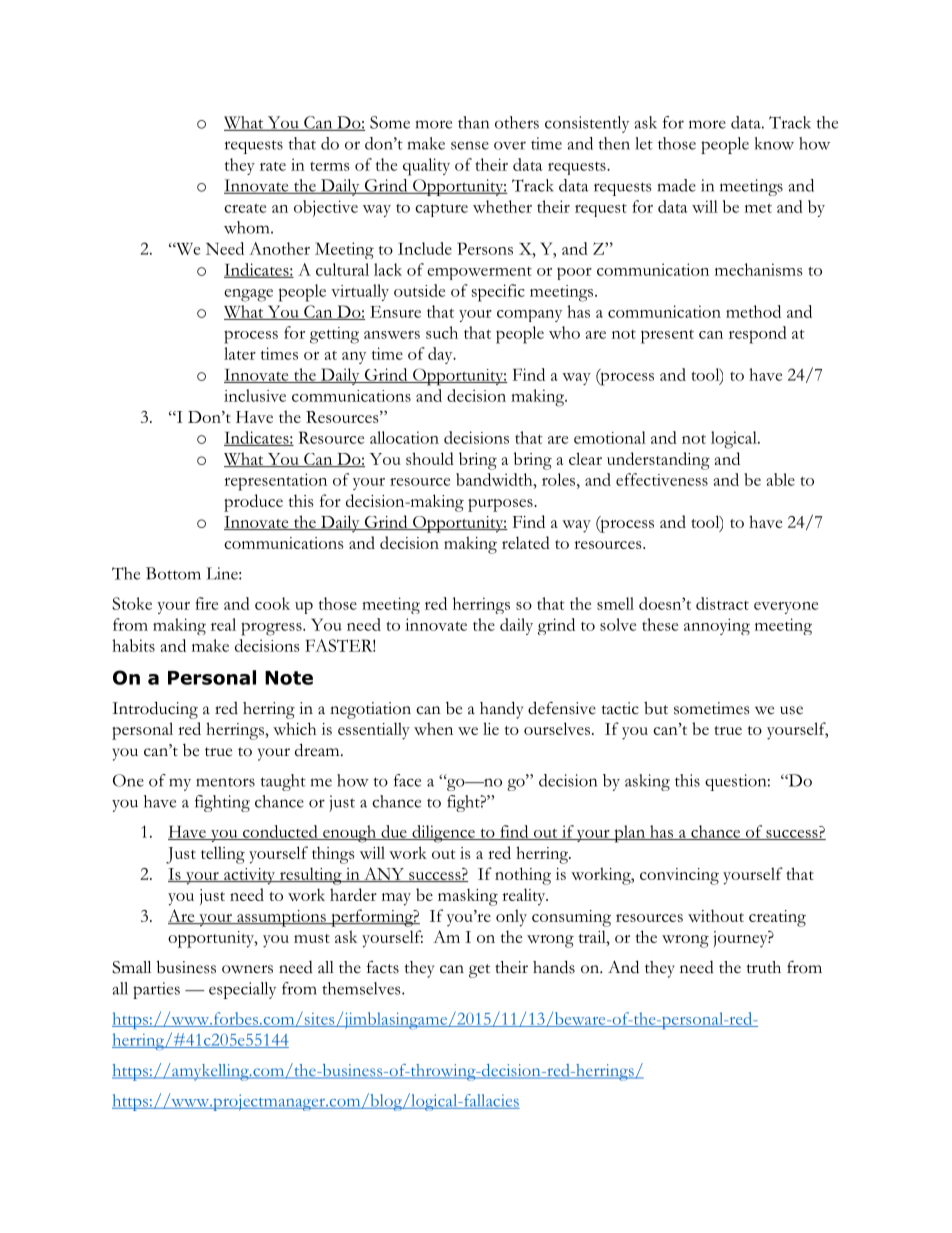 Image resolution: width=952 pixels, height=1233 pixels. Describe the element at coordinates (383, 967) in the screenshot. I see `facts` at that location.
